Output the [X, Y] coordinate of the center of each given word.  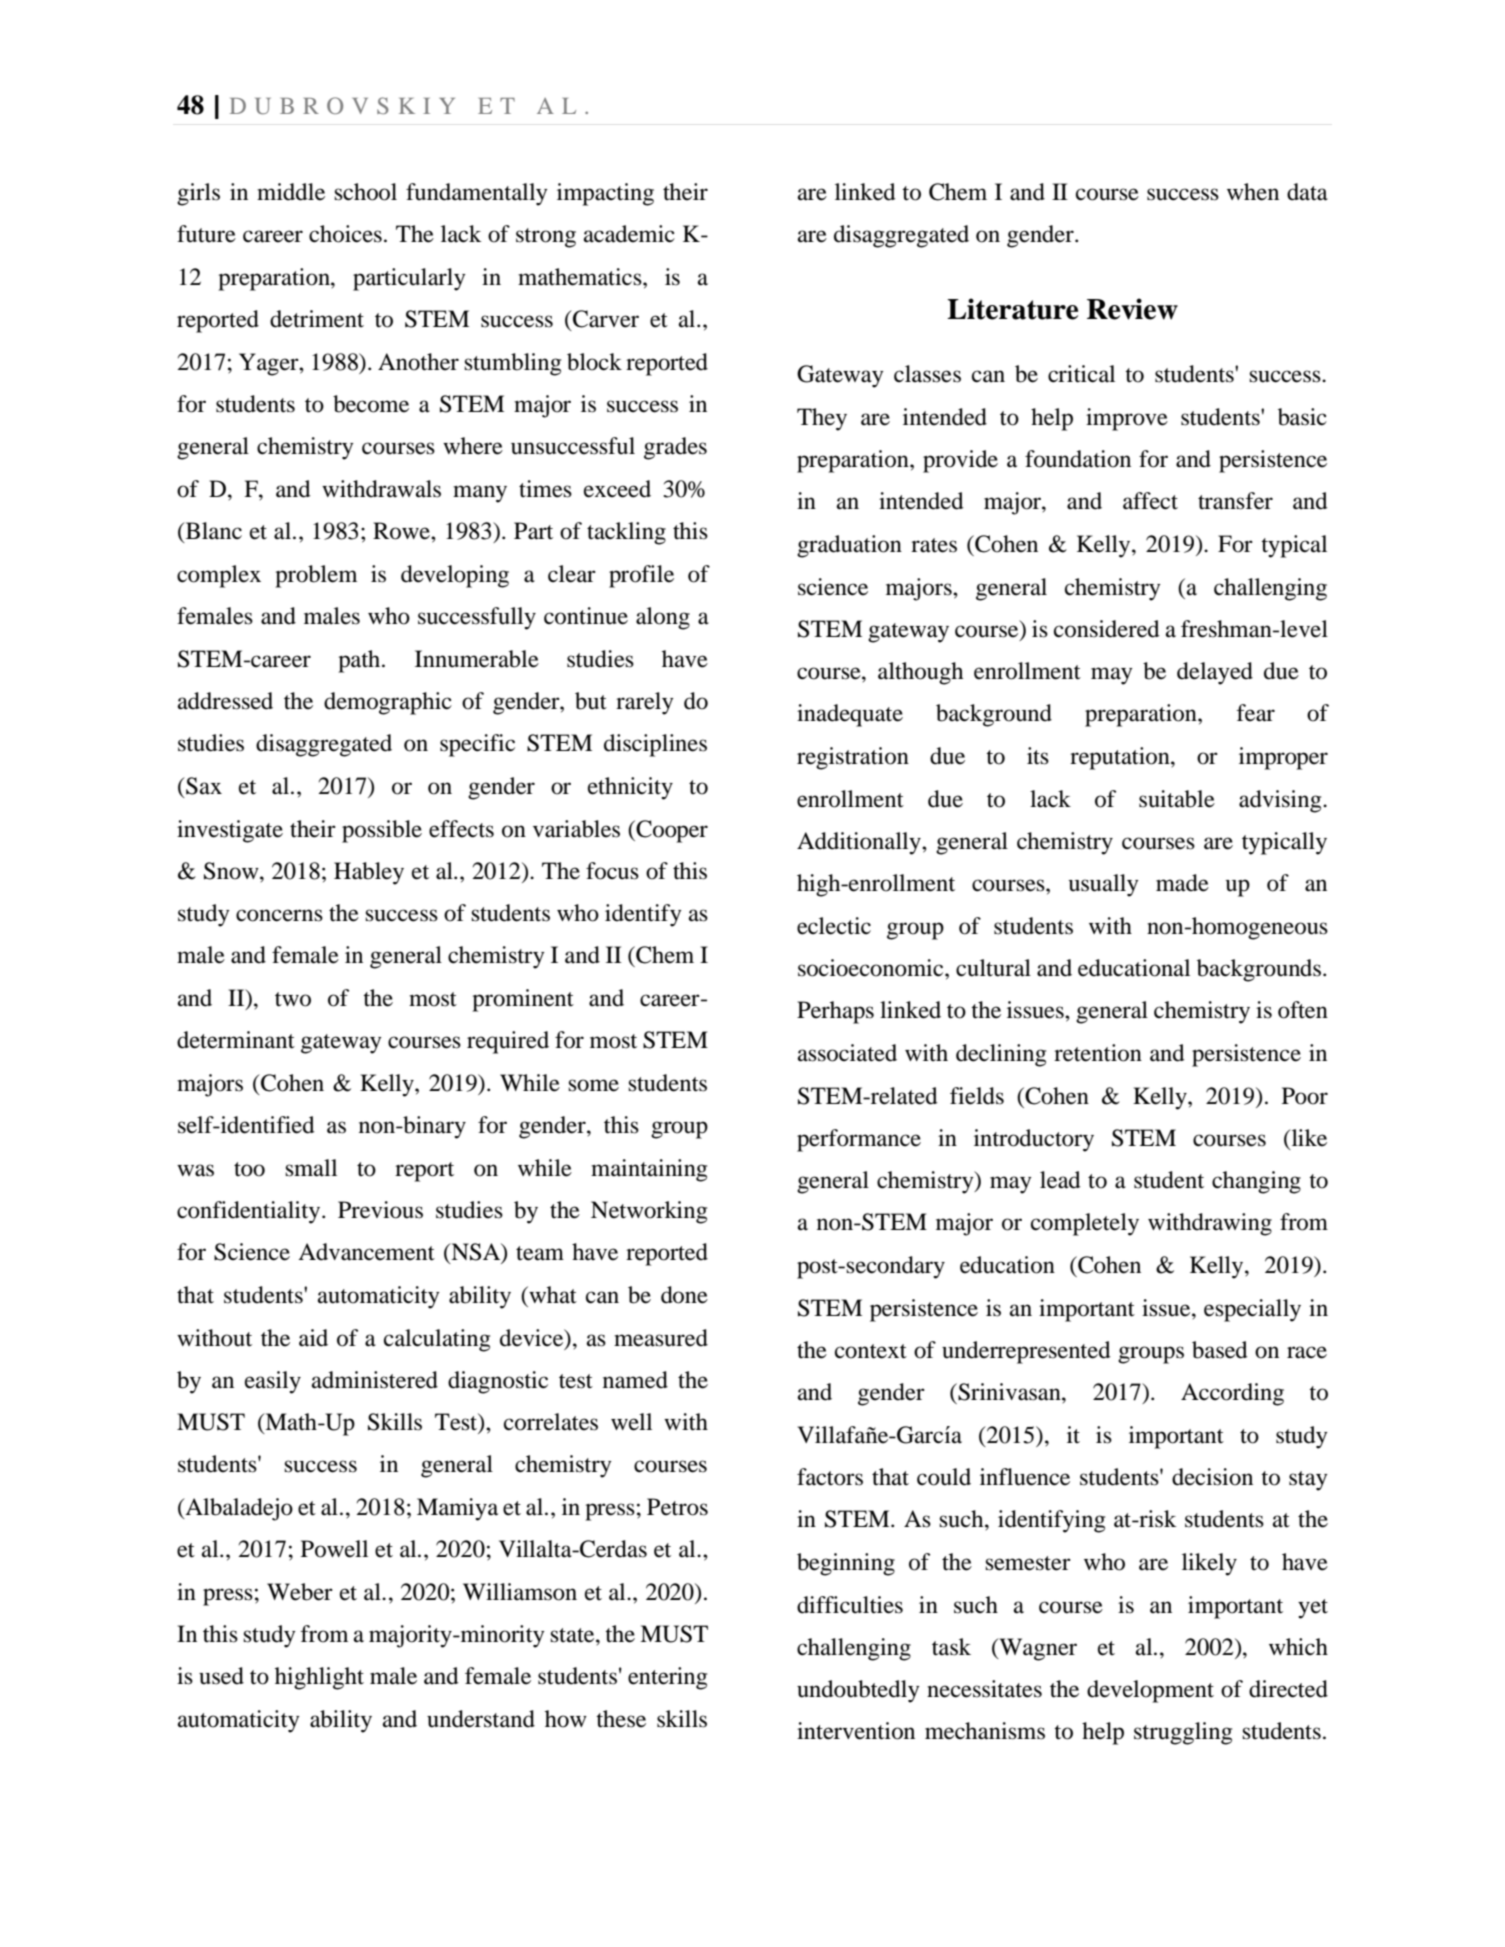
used [221, 1676]
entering [667, 1678]
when [1253, 192]
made [1182, 883]
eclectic [834, 926]
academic [629, 234]
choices [345, 234]
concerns [279, 915]
